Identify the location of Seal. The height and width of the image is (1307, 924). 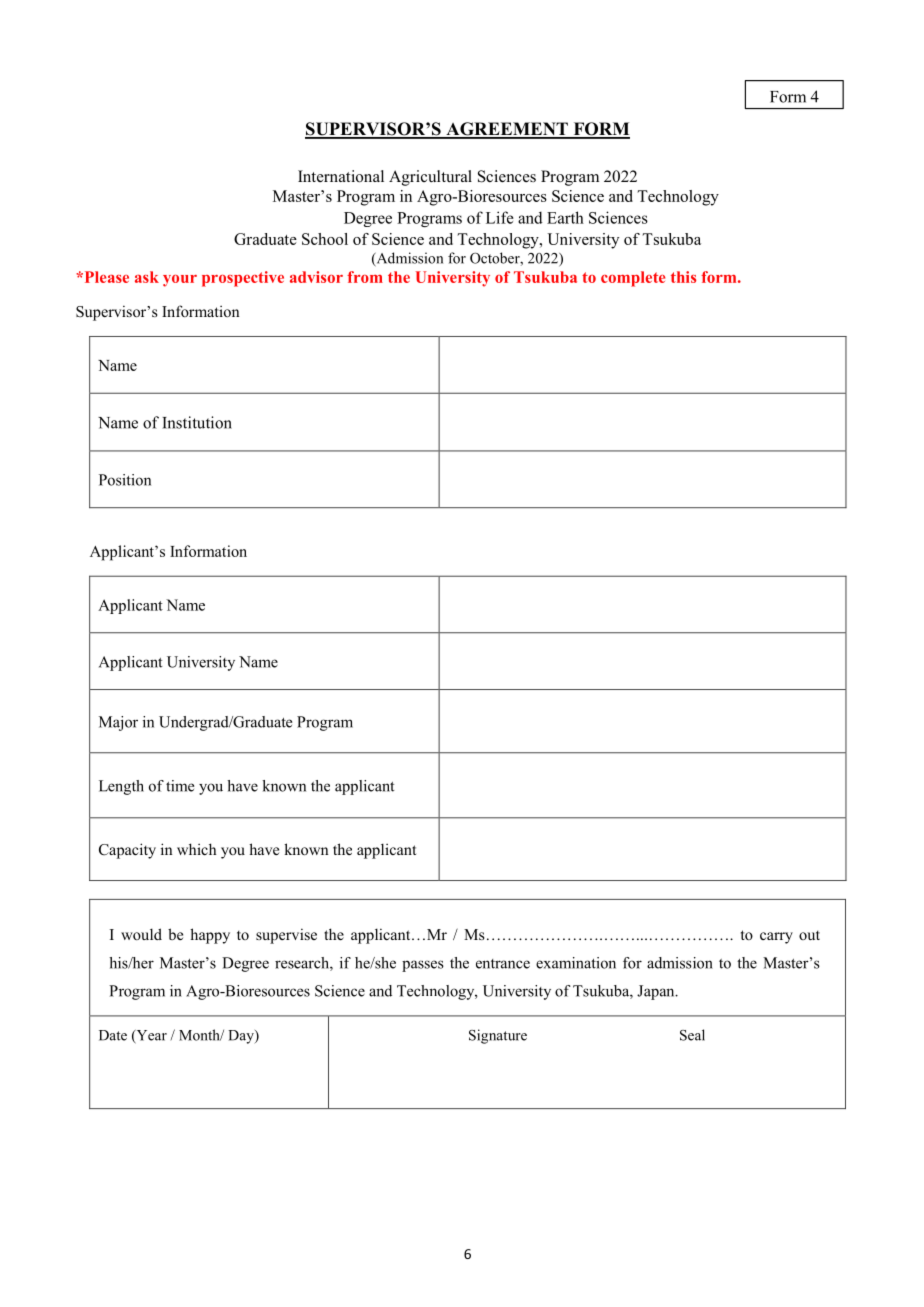
(692, 1035).
